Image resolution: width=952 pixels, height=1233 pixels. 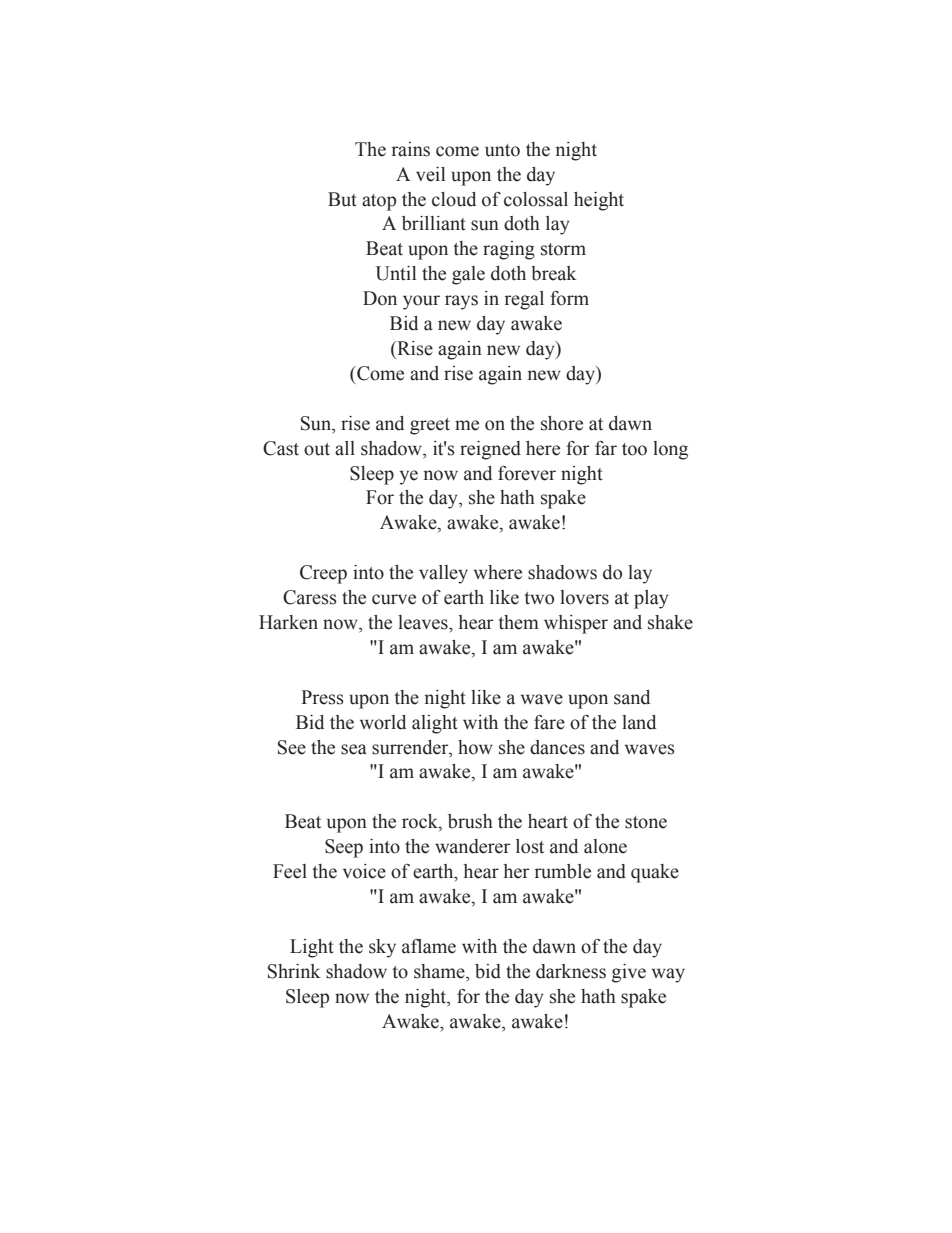 I want to click on too, so click(x=634, y=449).
